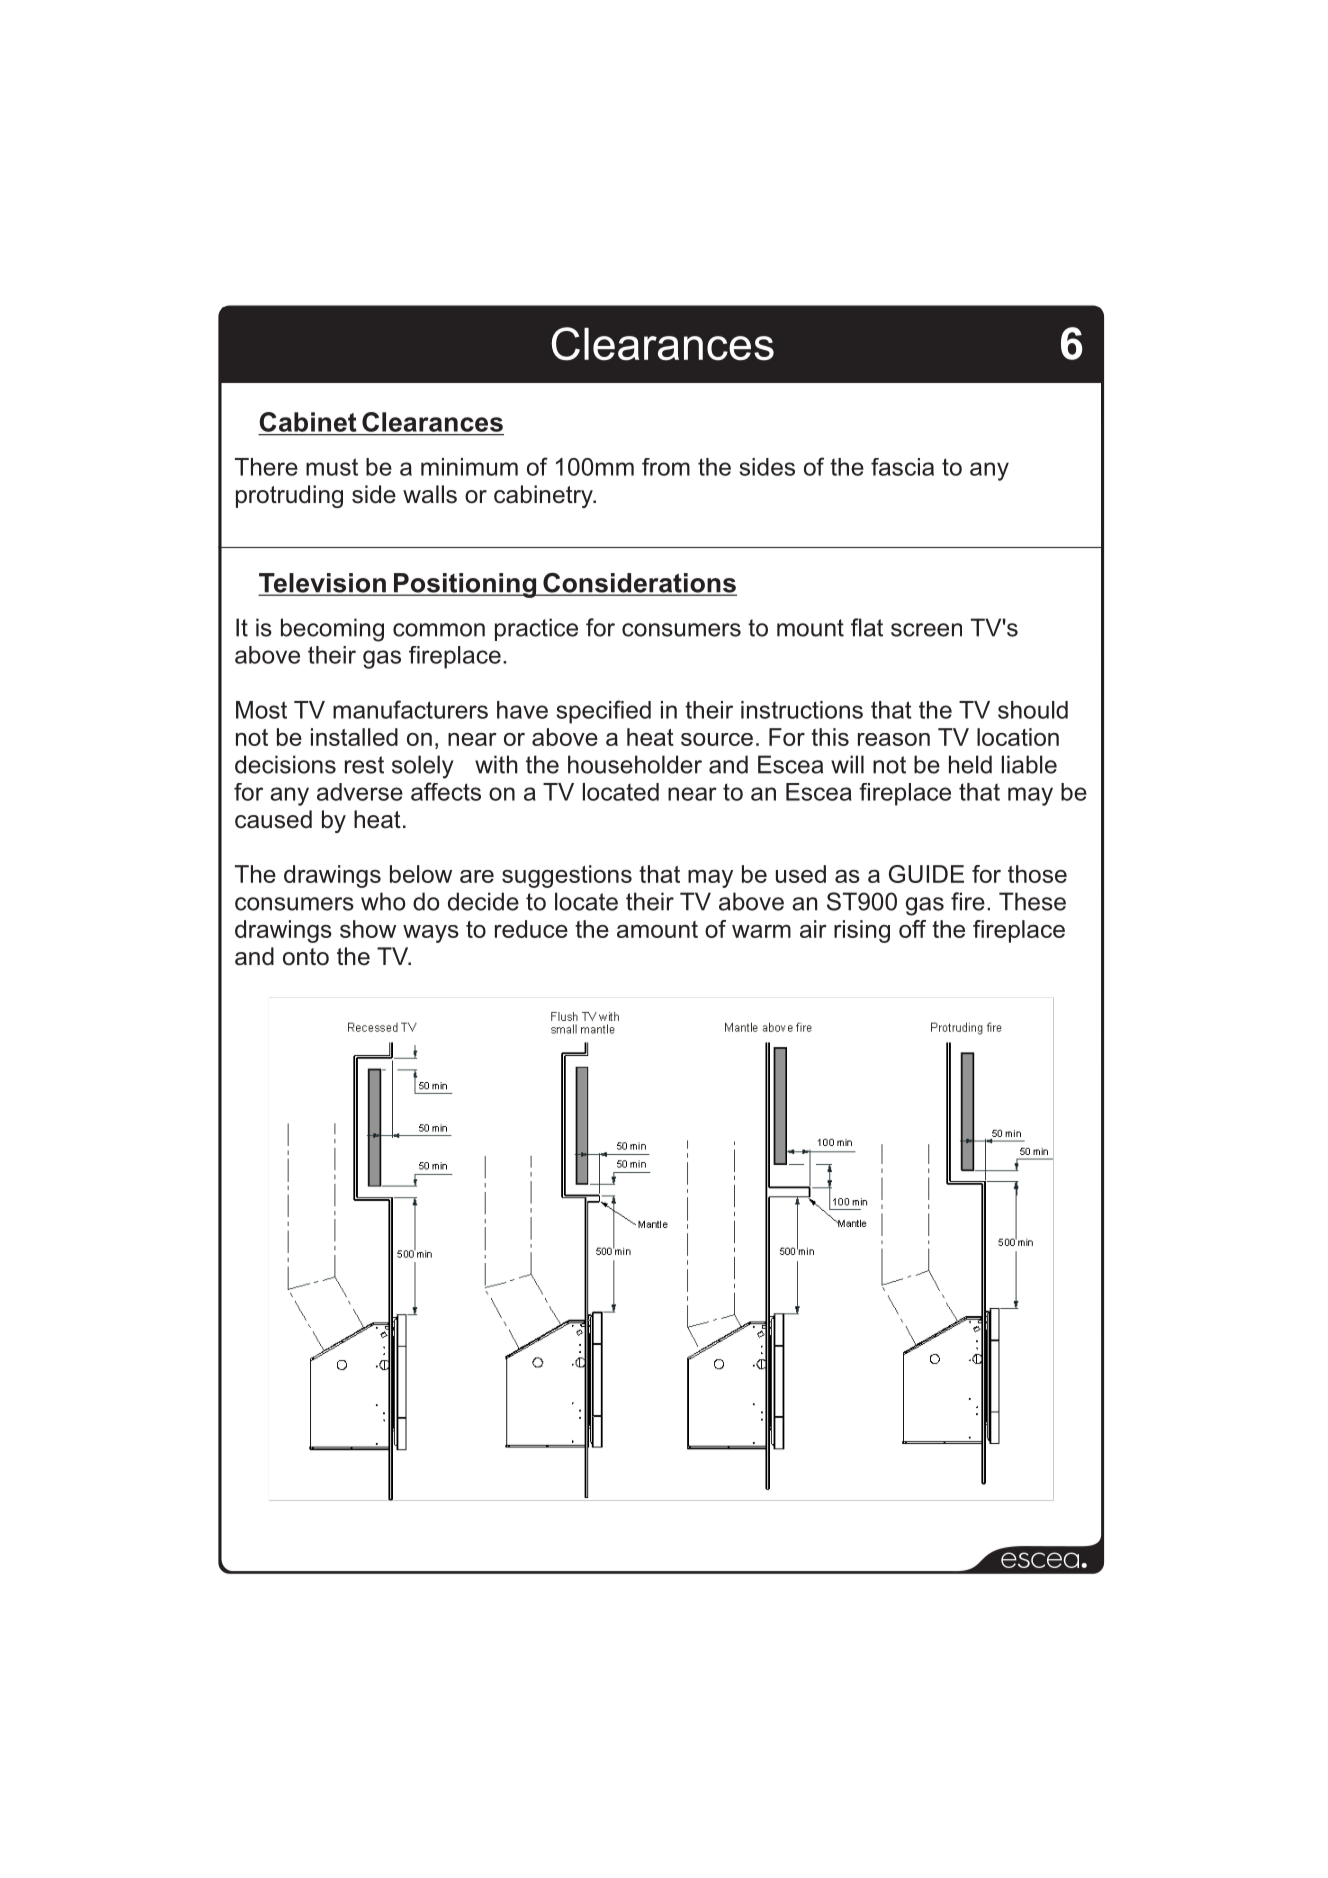 This screenshot has width=1328, height=1878. Describe the element at coordinates (666, 467) in the screenshot. I see `from` at that location.
